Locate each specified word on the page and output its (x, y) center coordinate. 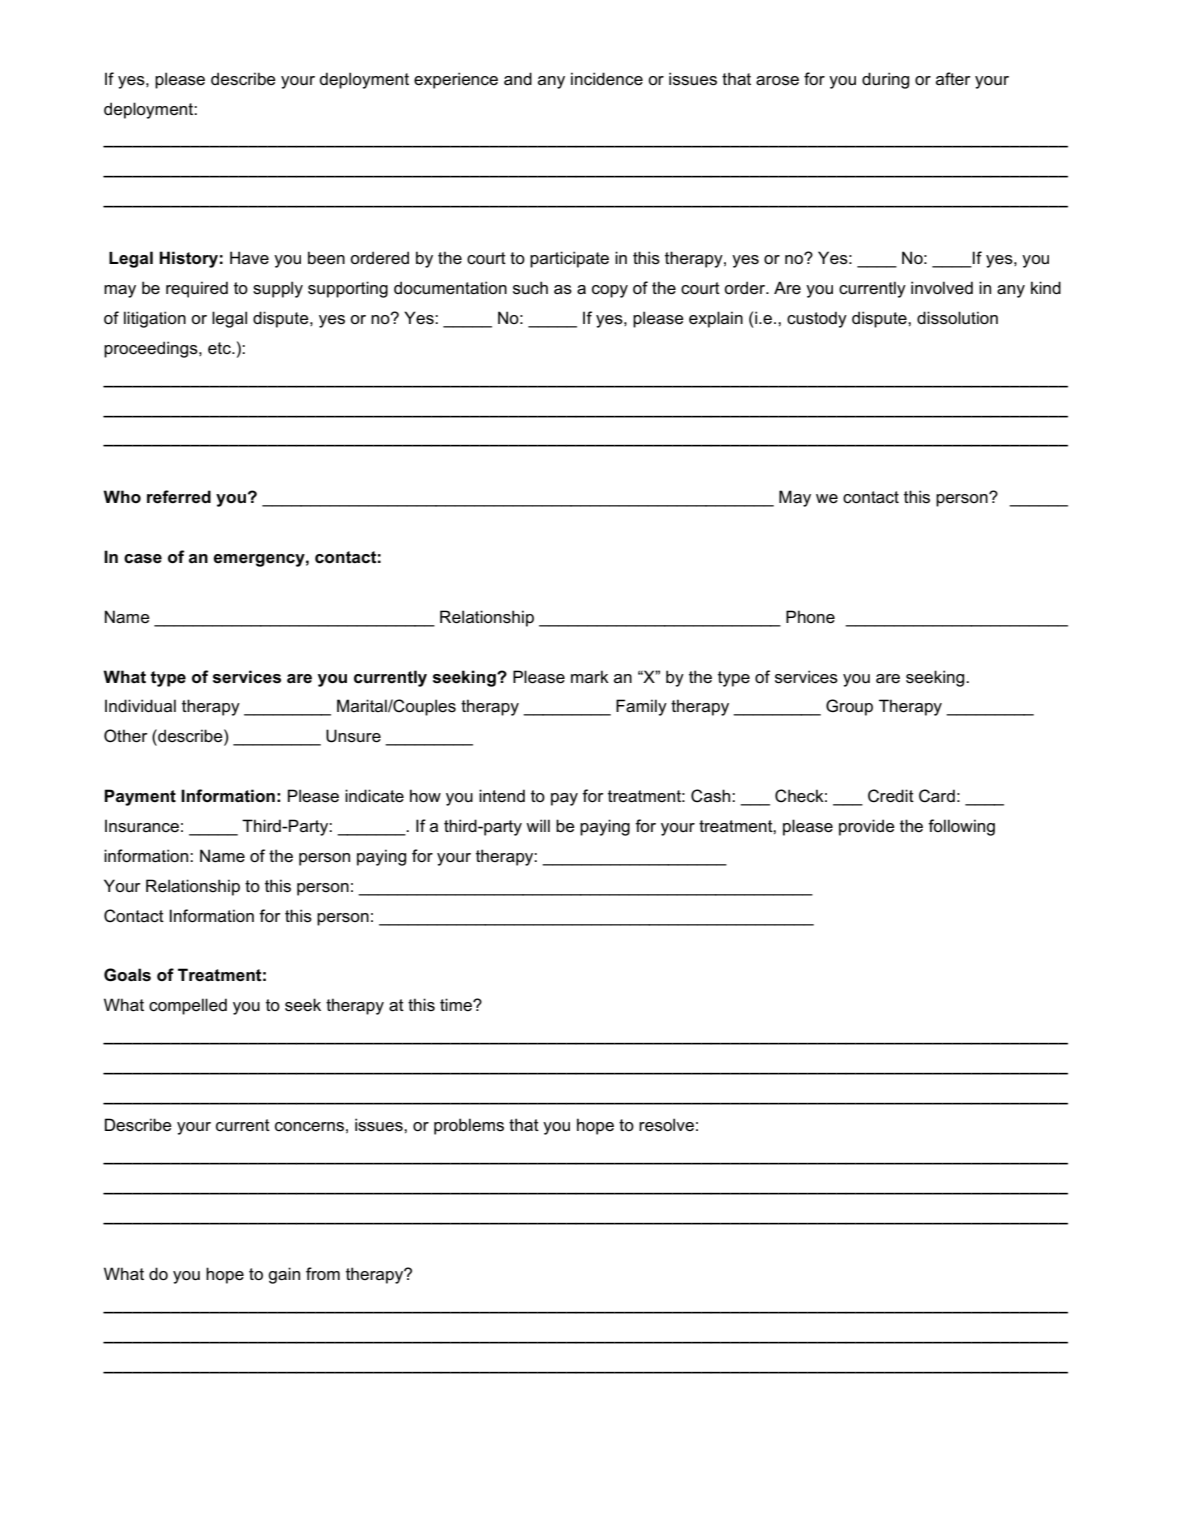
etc (220, 348)
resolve (666, 1125)
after (953, 79)
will (538, 825)
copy (610, 291)
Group (849, 707)
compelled (188, 1006)
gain (284, 1275)
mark (590, 676)
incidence (607, 79)
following (961, 827)
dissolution (957, 318)
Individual (140, 705)
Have (249, 258)
